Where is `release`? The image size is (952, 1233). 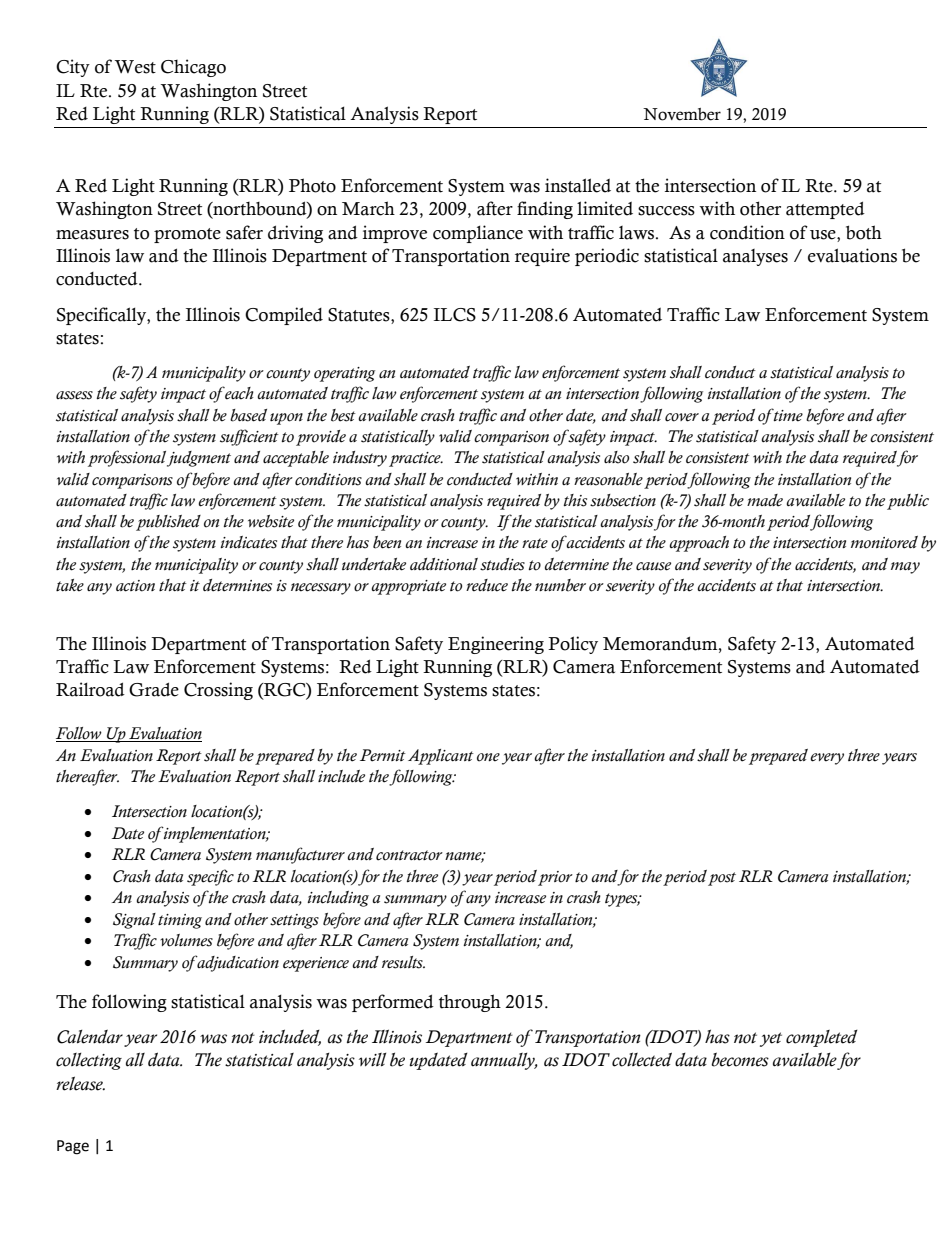
release is located at coordinates (80, 1083).
